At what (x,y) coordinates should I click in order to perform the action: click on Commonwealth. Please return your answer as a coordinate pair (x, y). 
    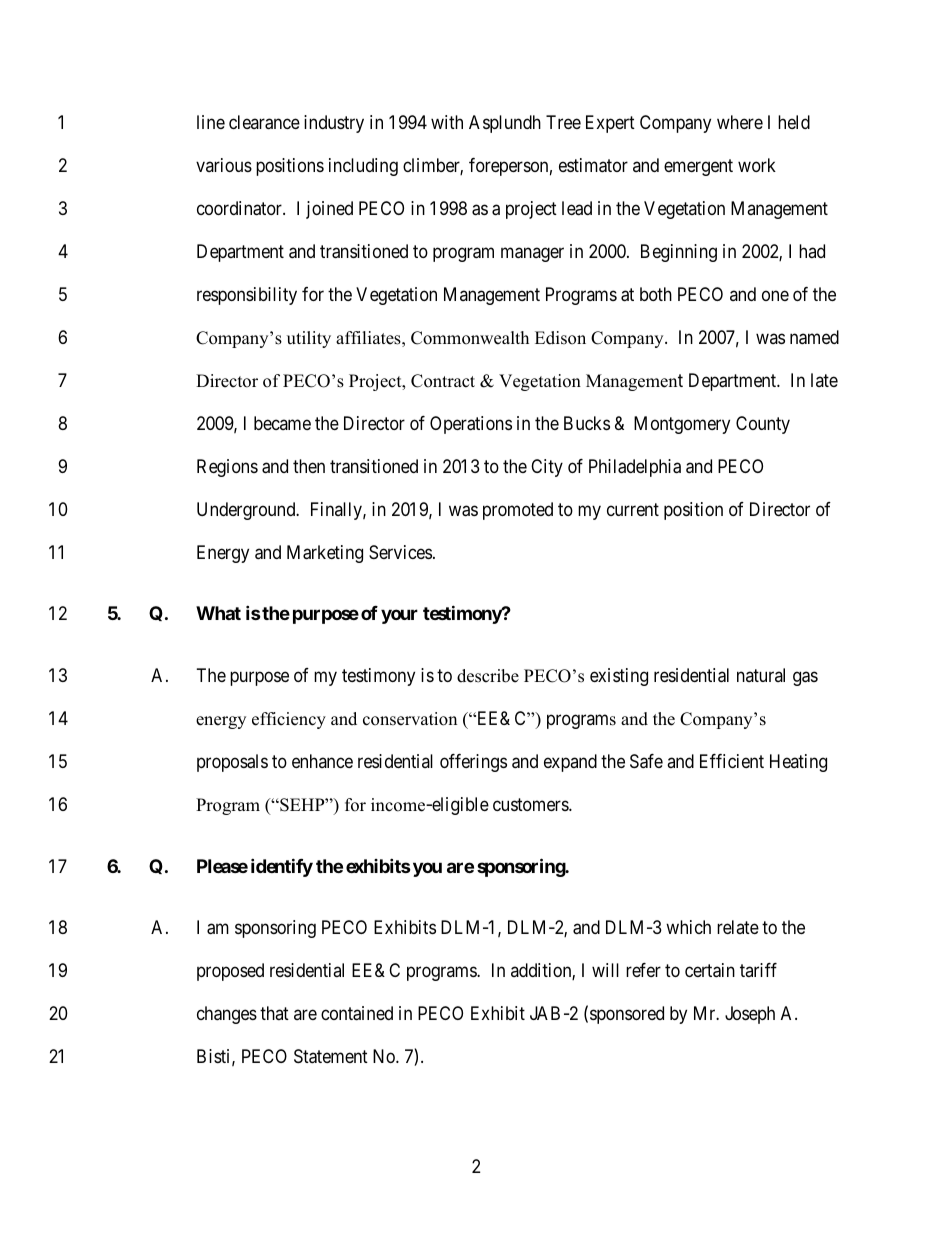
    Looking at the image, I should click on (470, 338).
